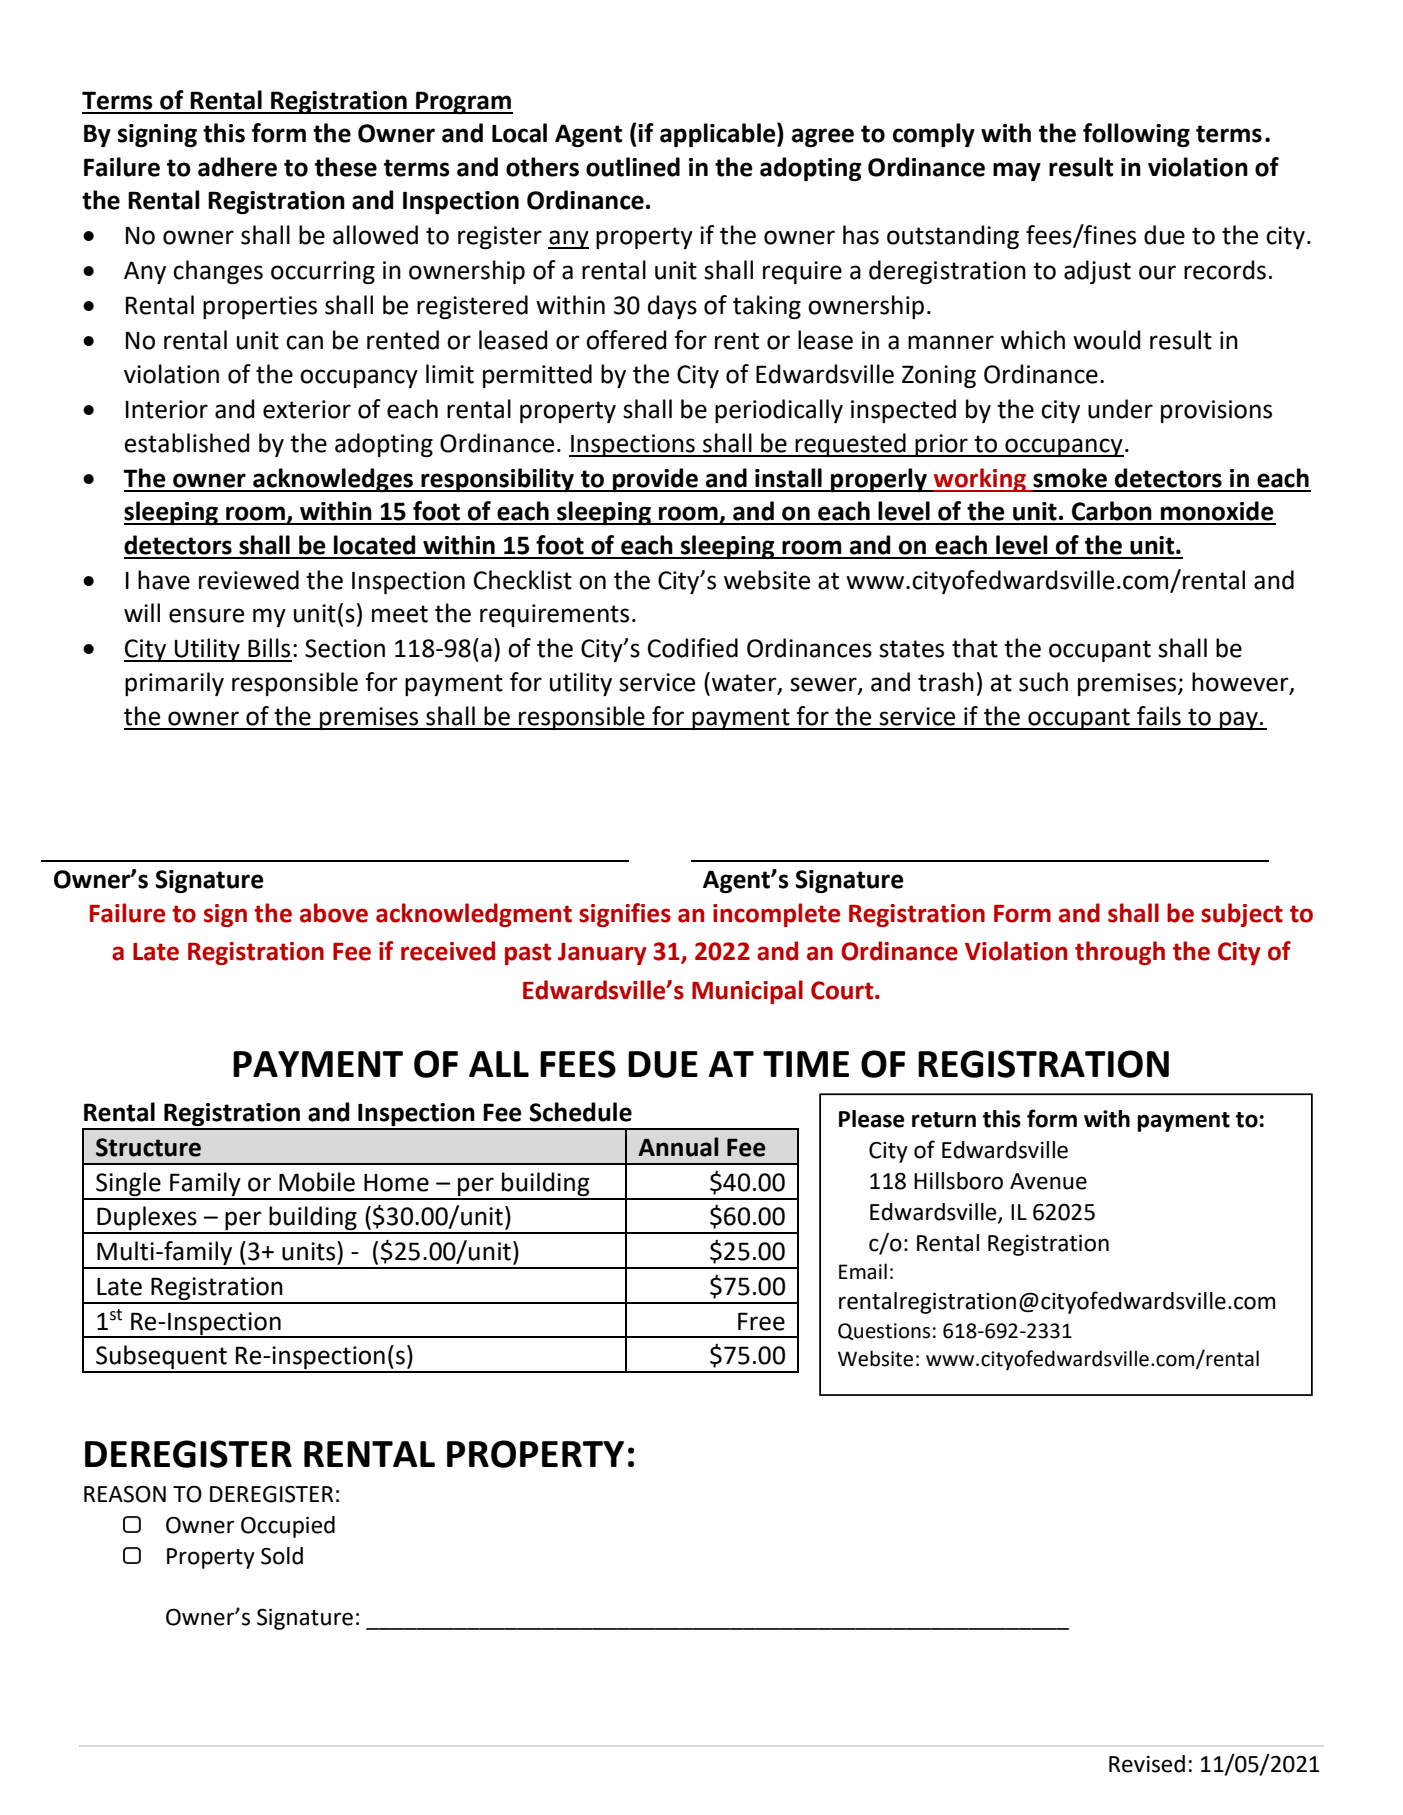 This page has width=1403, height=1815. What do you see at coordinates (633, 167) in the page?
I see `outlined` at bounding box center [633, 167].
